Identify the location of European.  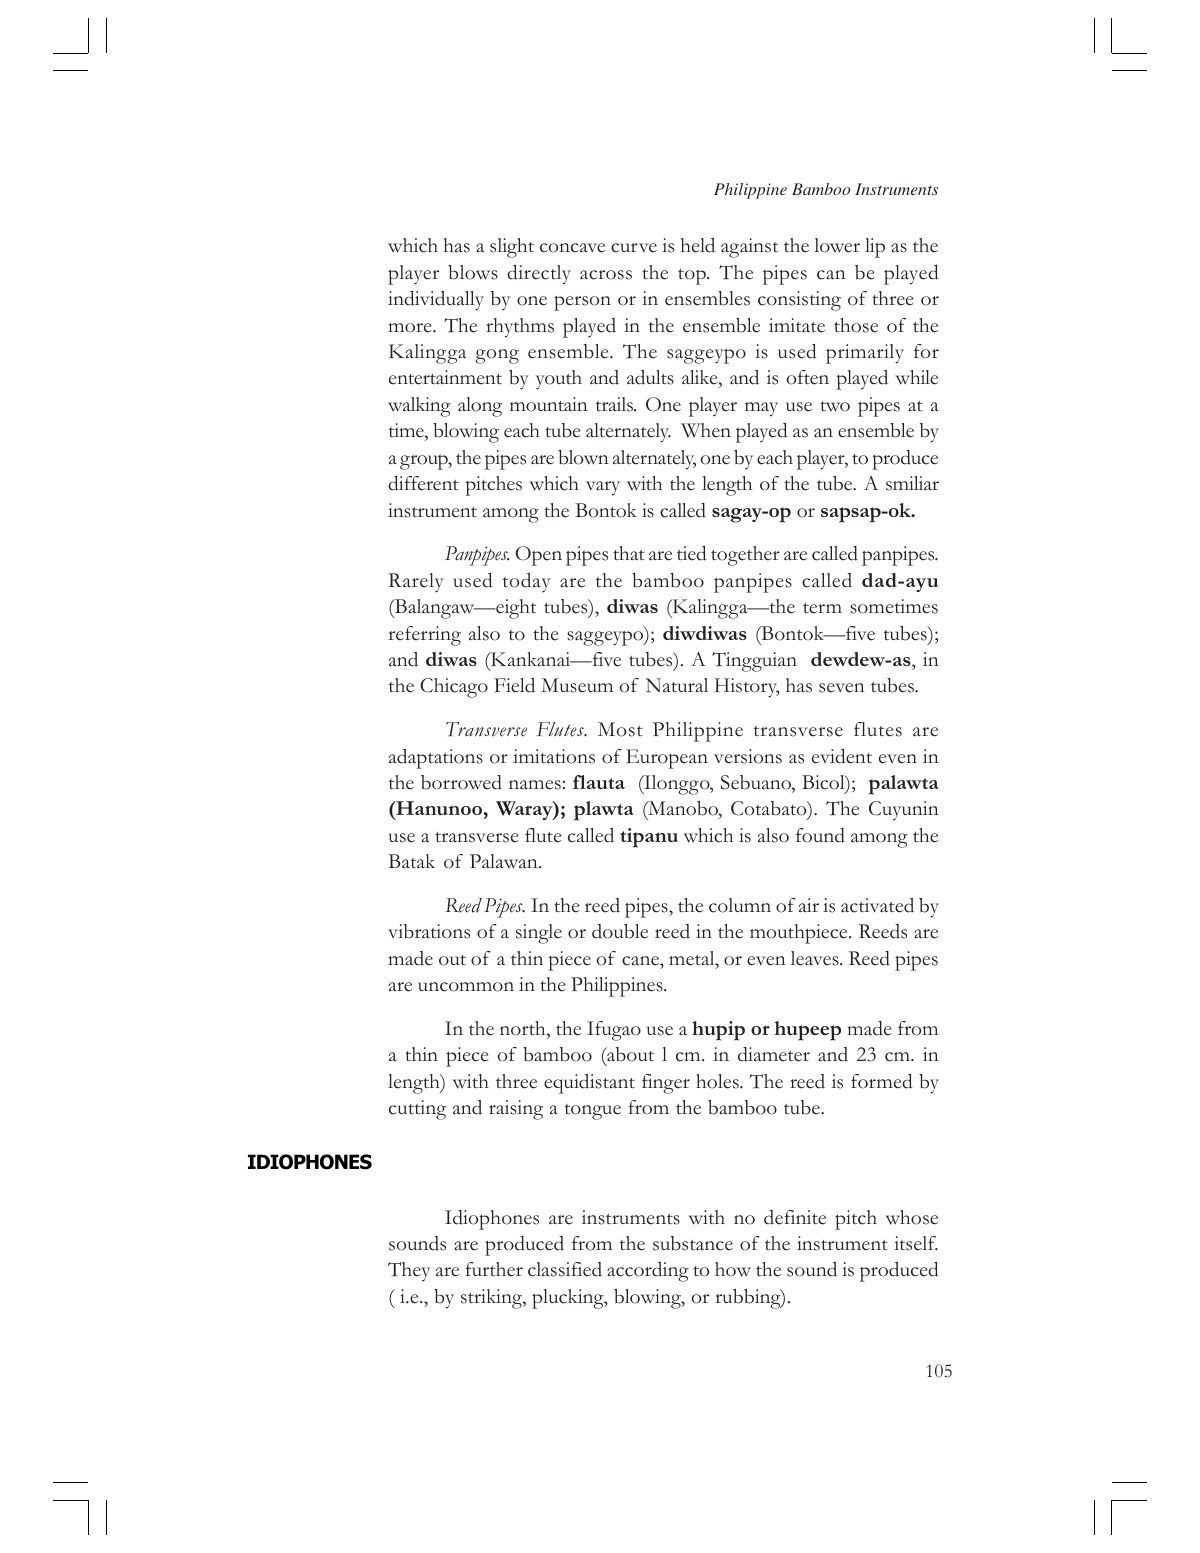
(667, 759).
